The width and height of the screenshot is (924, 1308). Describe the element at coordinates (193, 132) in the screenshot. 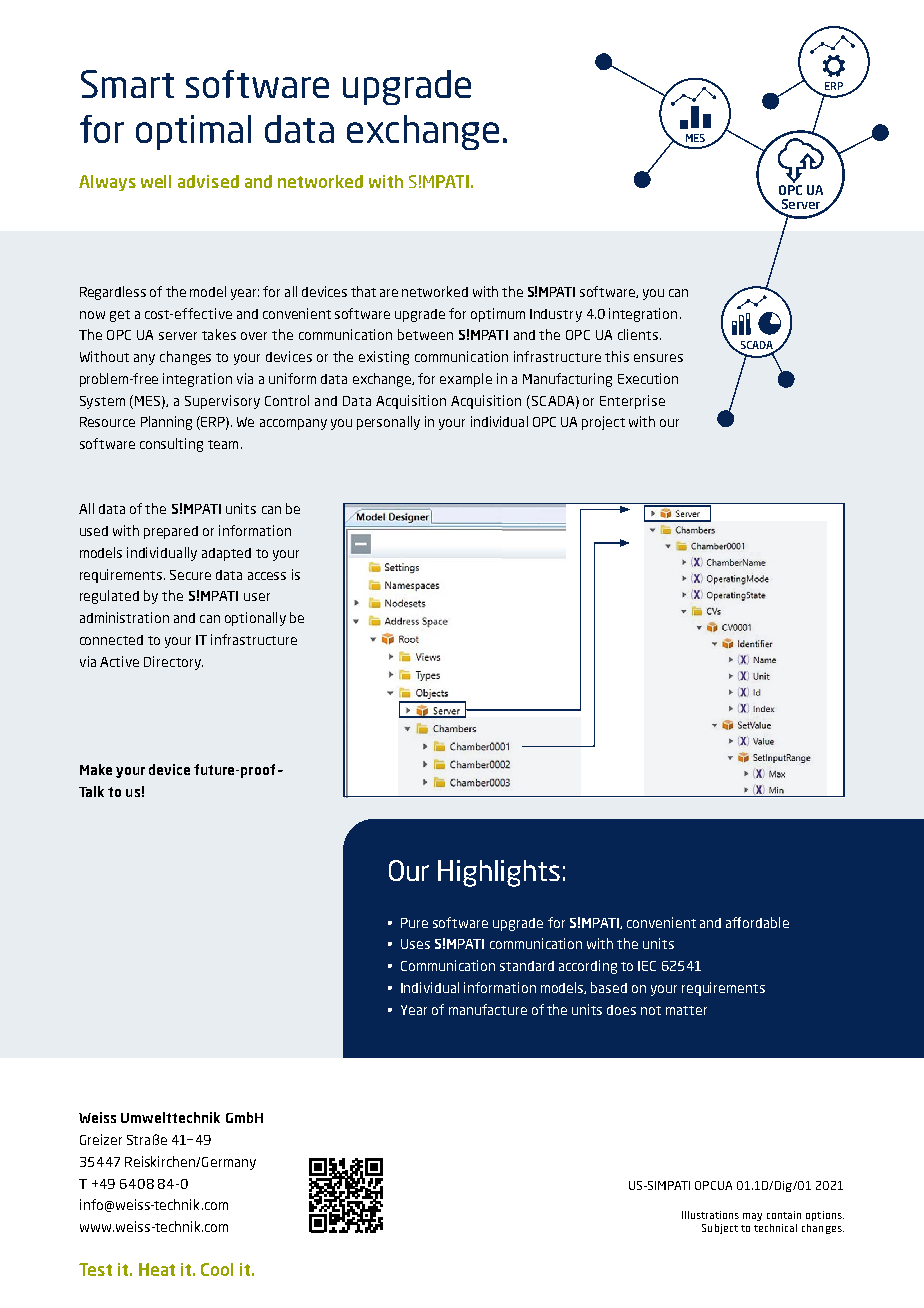

I see `optimal` at that location.
